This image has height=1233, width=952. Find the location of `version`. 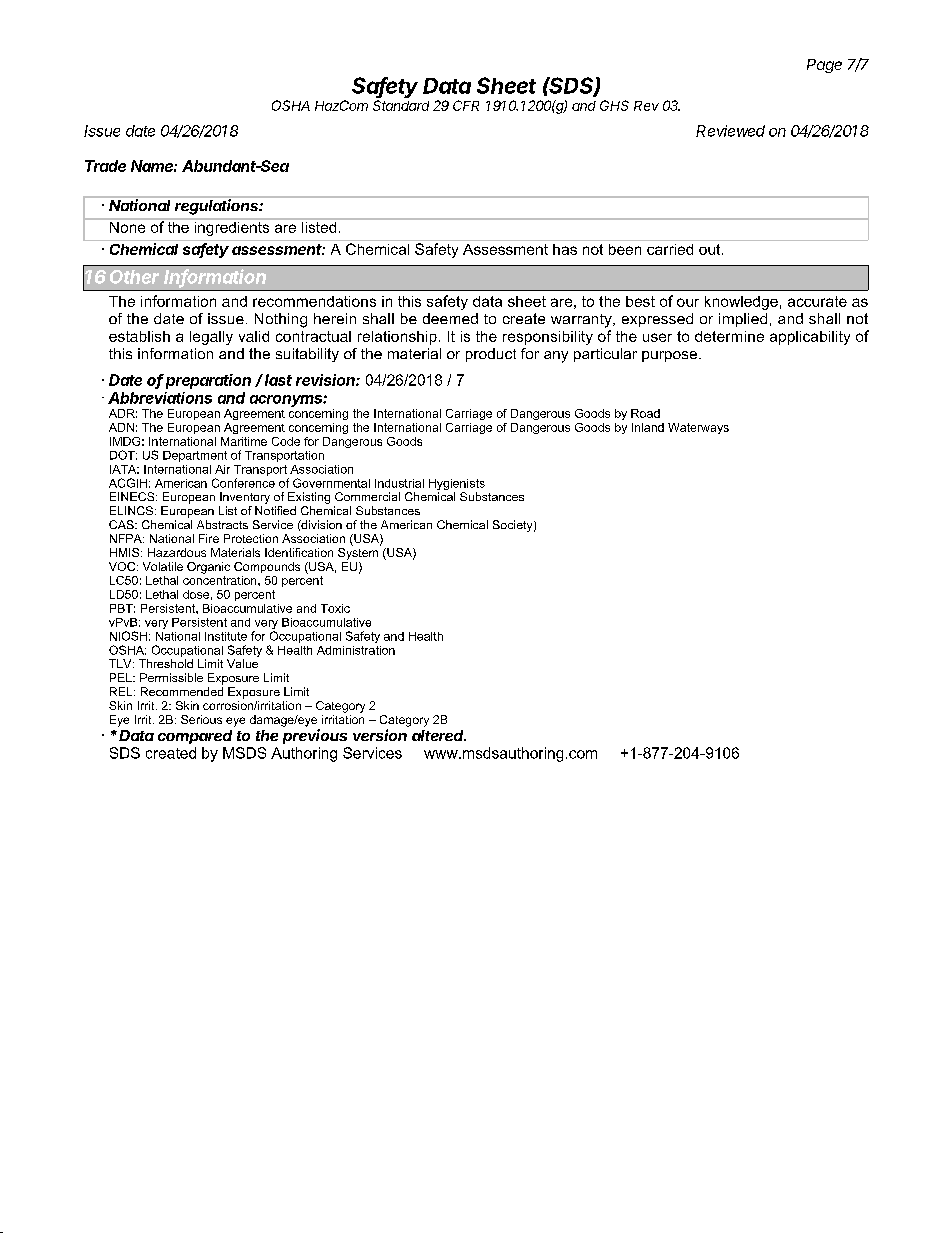

version is located at coordinates (380, 735).
